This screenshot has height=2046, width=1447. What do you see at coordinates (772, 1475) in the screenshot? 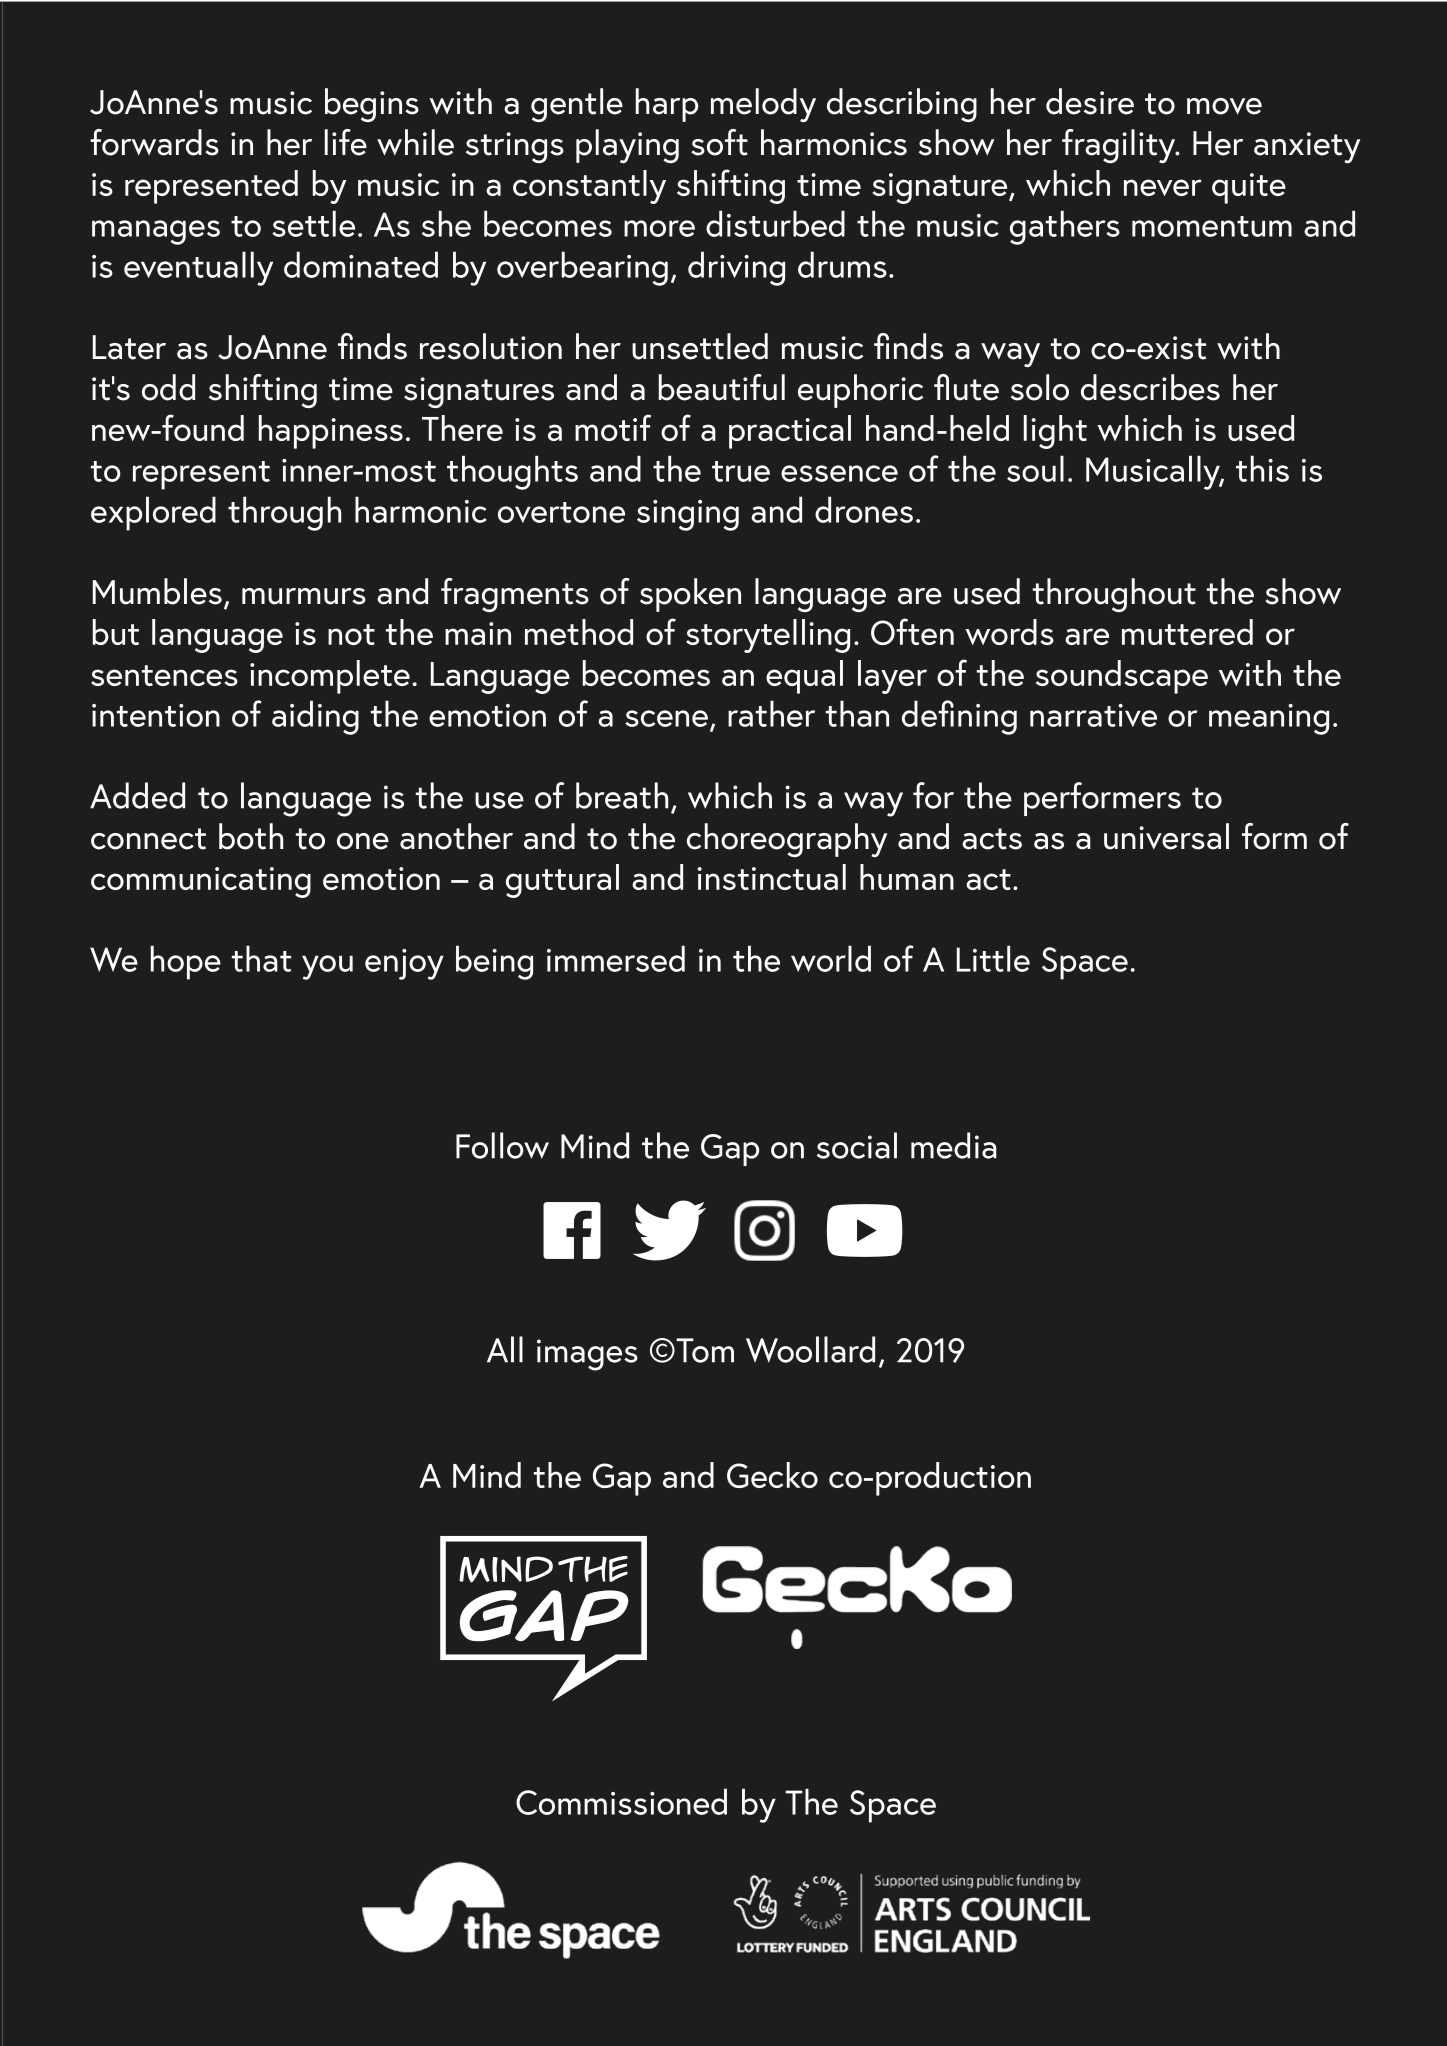
I see `Gecko` at bounding box center [772, 1475].
